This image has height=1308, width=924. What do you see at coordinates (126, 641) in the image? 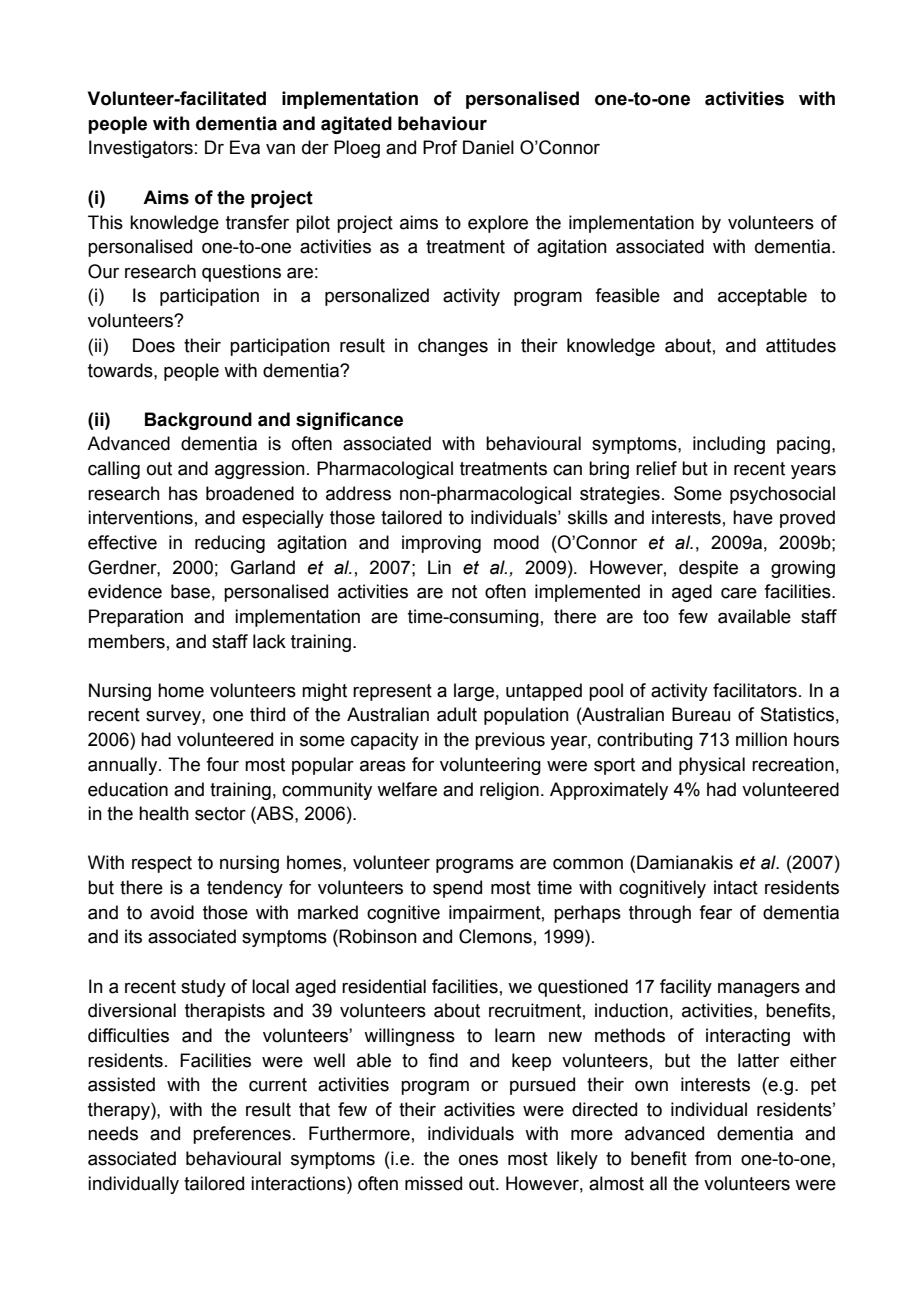
I see `members` at bounding box center [126, 641].
